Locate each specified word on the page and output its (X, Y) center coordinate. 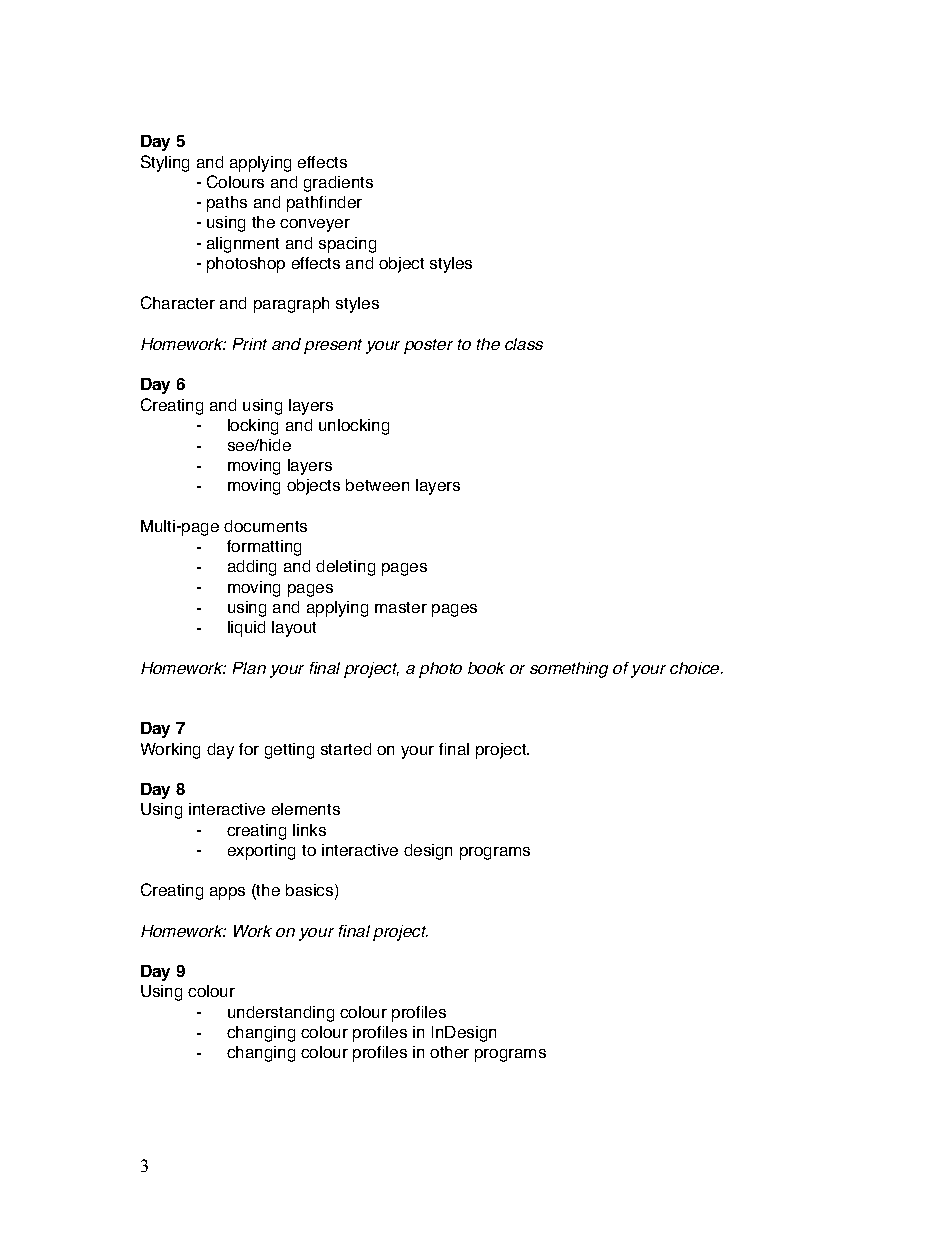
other (449, 1052)
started (346, 749)
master (401, 607)
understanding (281, 1014)
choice (696, 668)
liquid (246, 629)
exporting (261, 852)
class (524, 344)
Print (250, 344)
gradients (338, 184)
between (377, 485)
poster (428, 346)
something (569, 670)
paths (227, 204)
